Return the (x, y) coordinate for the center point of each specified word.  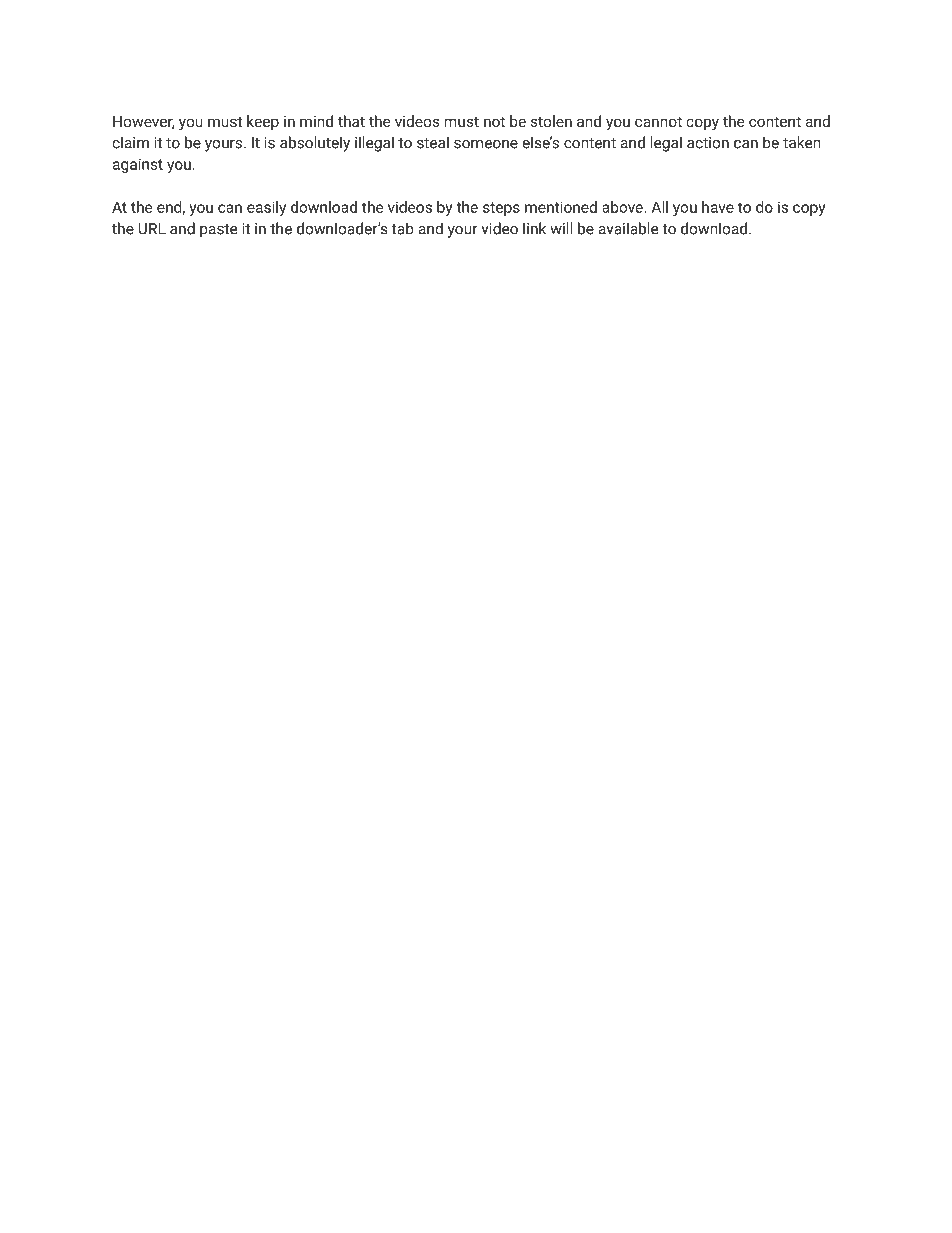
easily (266, 208)
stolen (551, 121)
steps (501, 209)
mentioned (561, 207)
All (659, 207)
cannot (658, 121)
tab (403, 228)
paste (218, 231)
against (138, 165)
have (718, 207)
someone (486, 144)
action (708, 143)
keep (263, 122)
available (628, 228)
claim (130, 142)
